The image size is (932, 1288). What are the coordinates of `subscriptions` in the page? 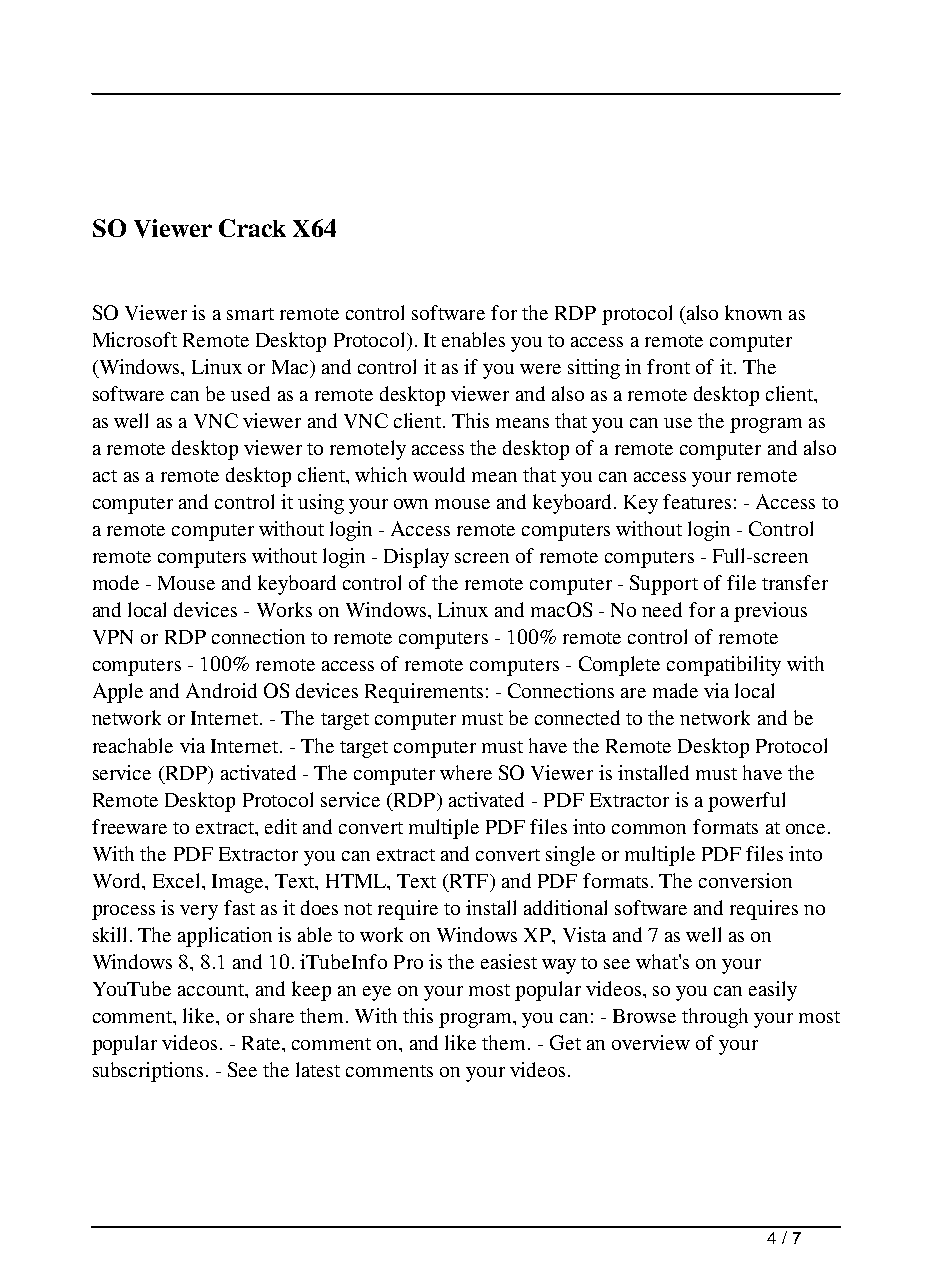 It's located at (148, 1072).
